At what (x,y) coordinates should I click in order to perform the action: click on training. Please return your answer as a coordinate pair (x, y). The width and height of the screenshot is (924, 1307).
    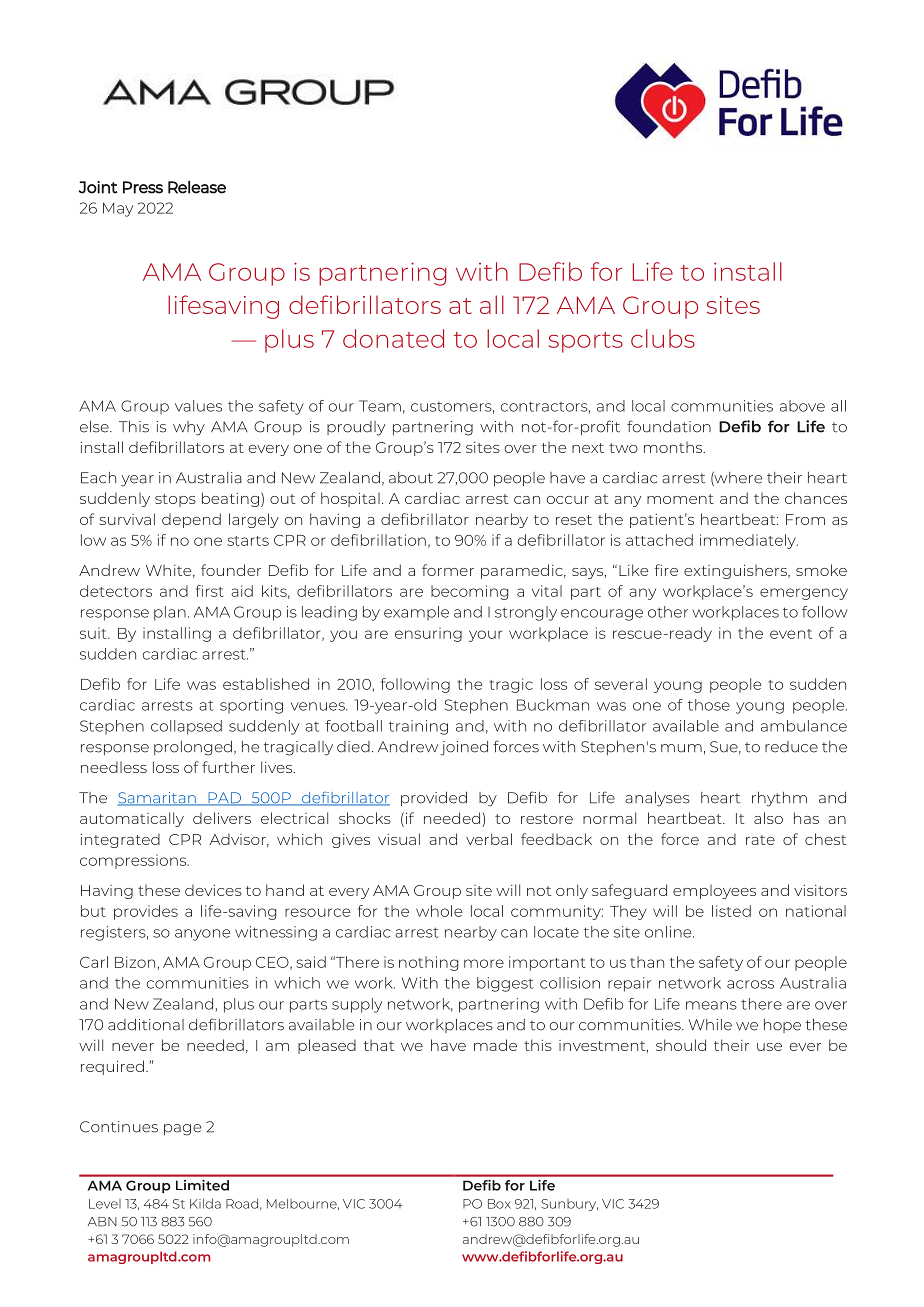
    Looking at the image, I should click on (418, 727).
